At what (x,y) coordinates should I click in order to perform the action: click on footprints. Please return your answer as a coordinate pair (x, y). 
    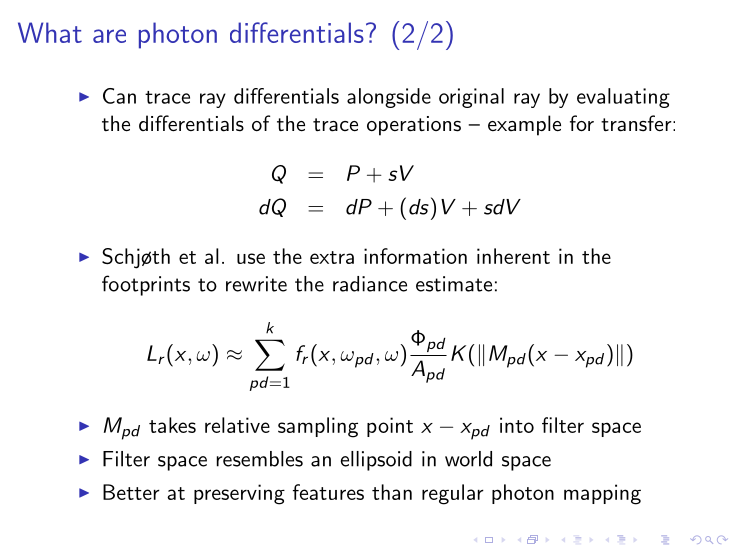
    Looking at the image, I should click on (146, 285).
